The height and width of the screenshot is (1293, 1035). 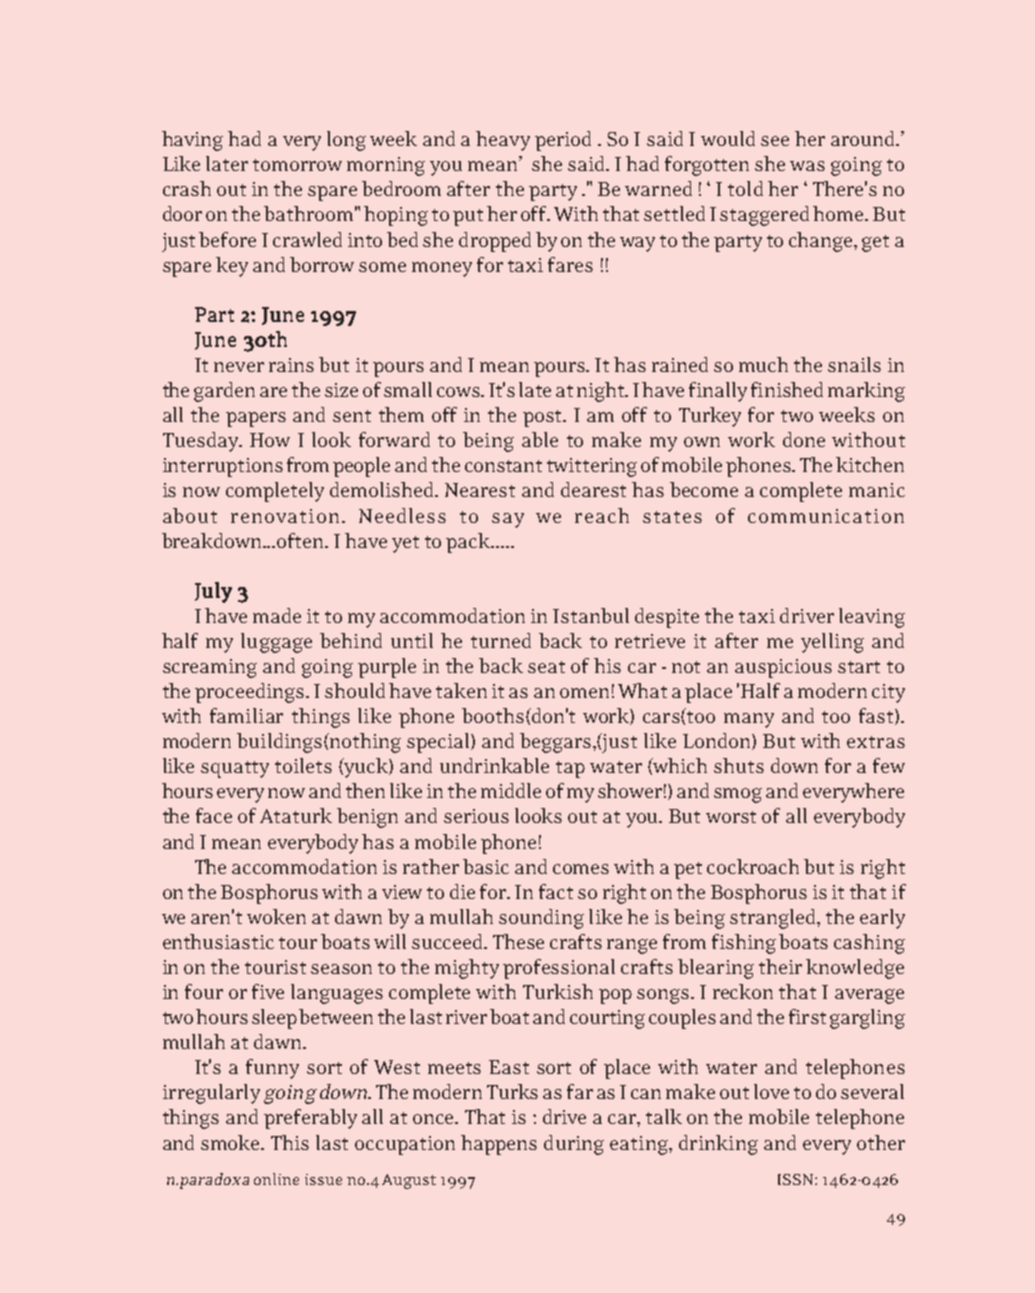 What do you see at coordinates (290, 1142) in the screenshot?
I see `This` at bounding box center [290, 1142].
